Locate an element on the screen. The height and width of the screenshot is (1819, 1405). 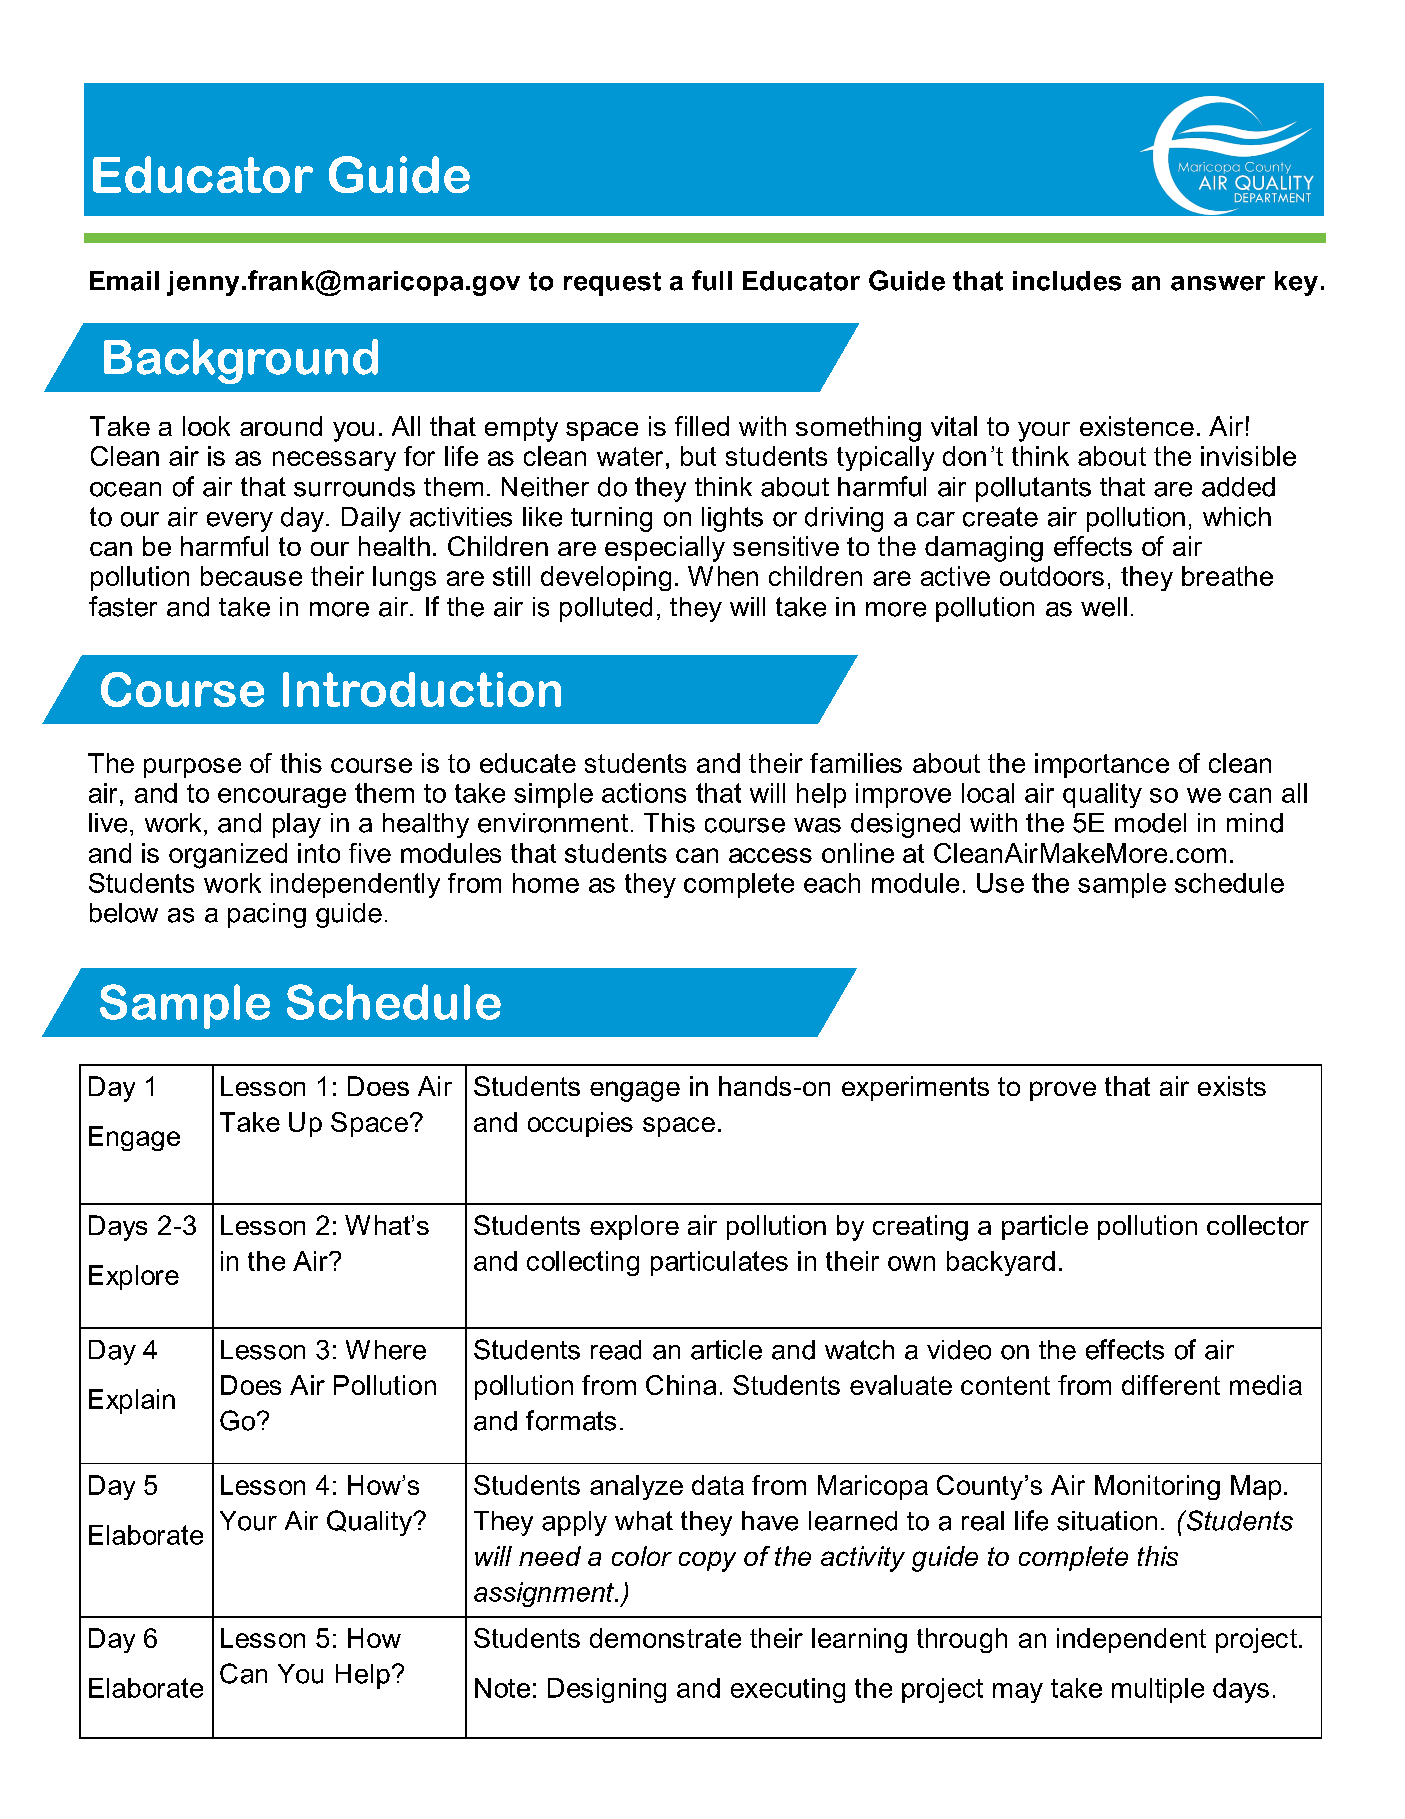
China is located at coordinates (681, 1385).
